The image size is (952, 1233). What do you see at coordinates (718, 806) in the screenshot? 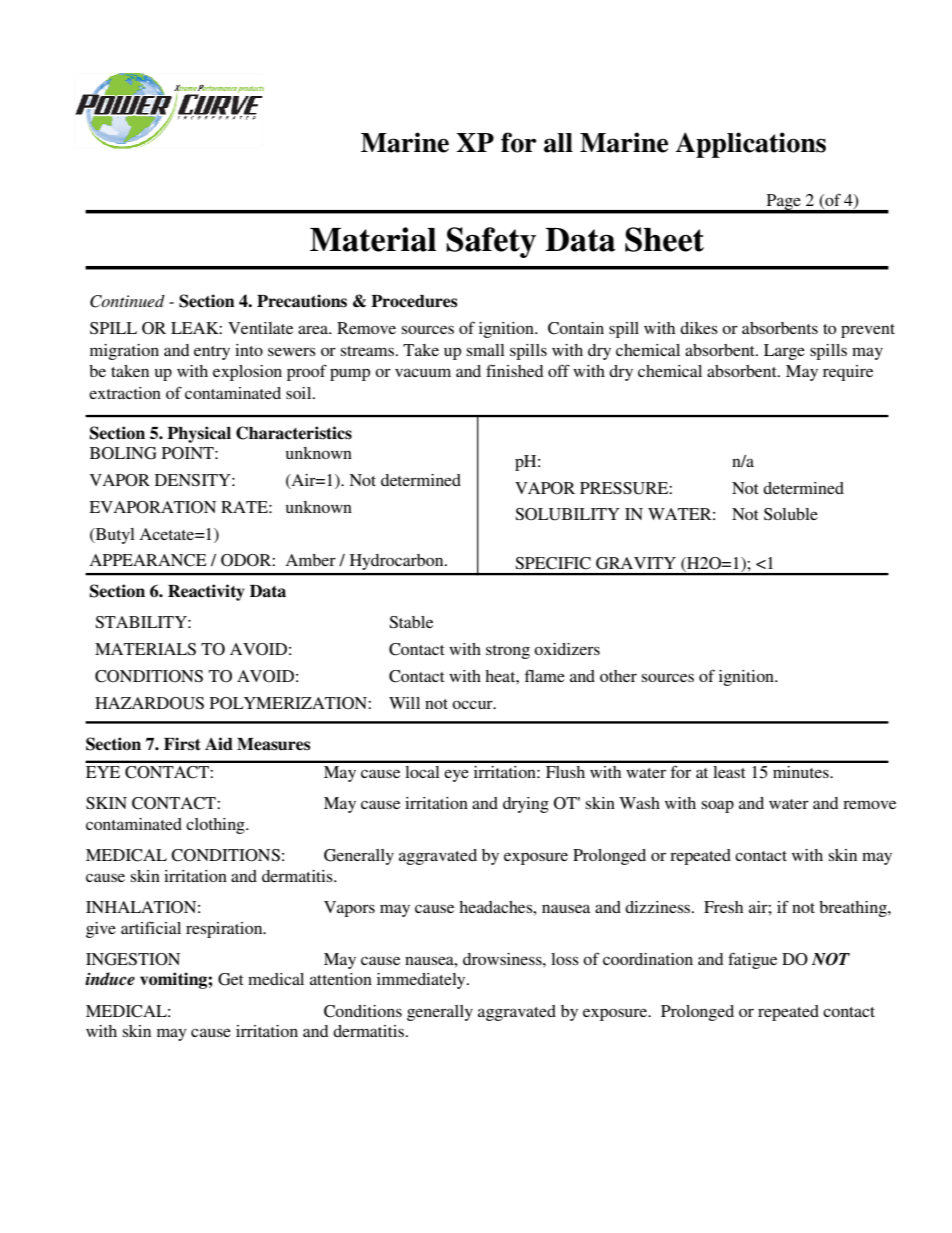
I see `soap` at bounding box center [718, 806].
